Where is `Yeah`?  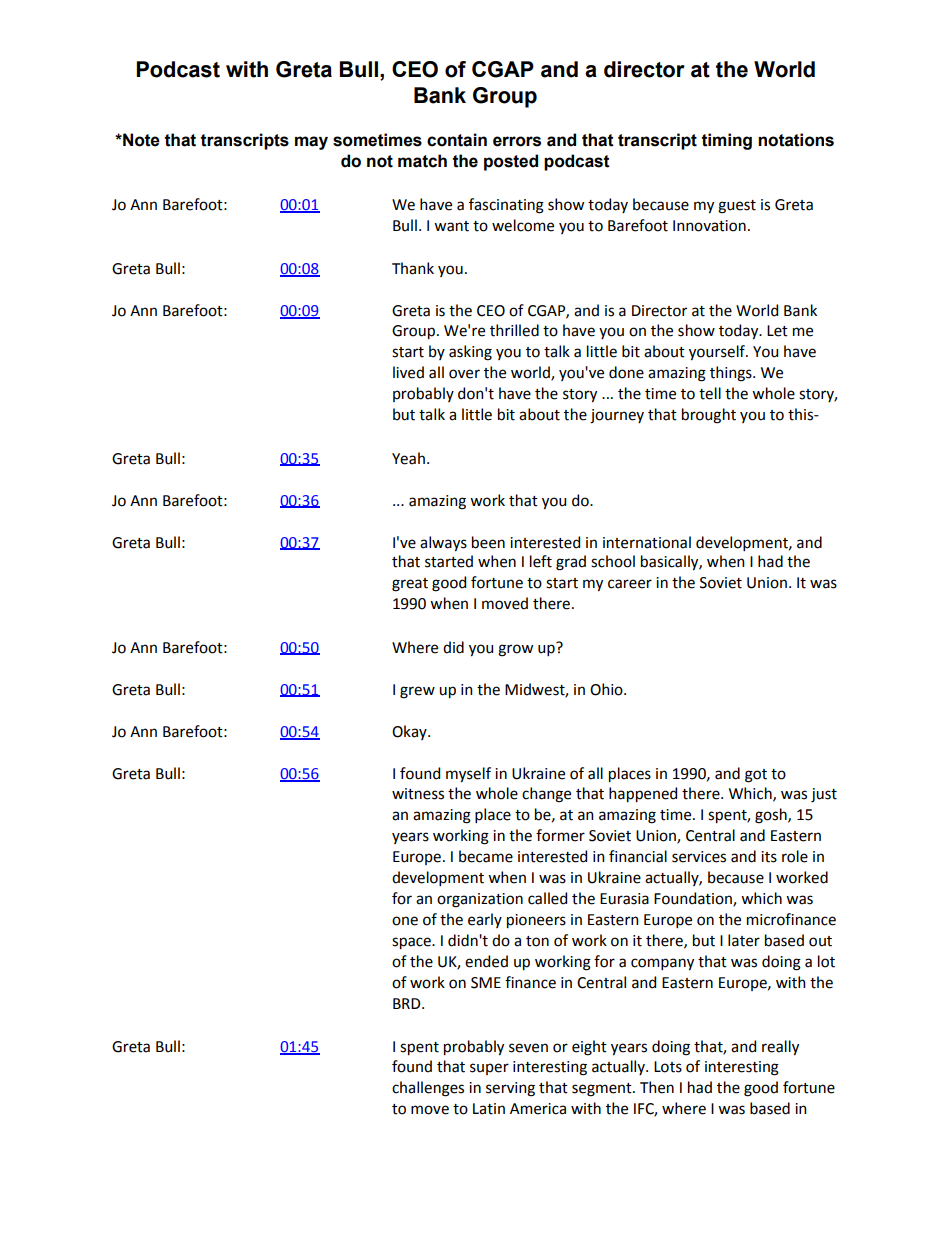 Yeah is located at coordinates (408, 458).
